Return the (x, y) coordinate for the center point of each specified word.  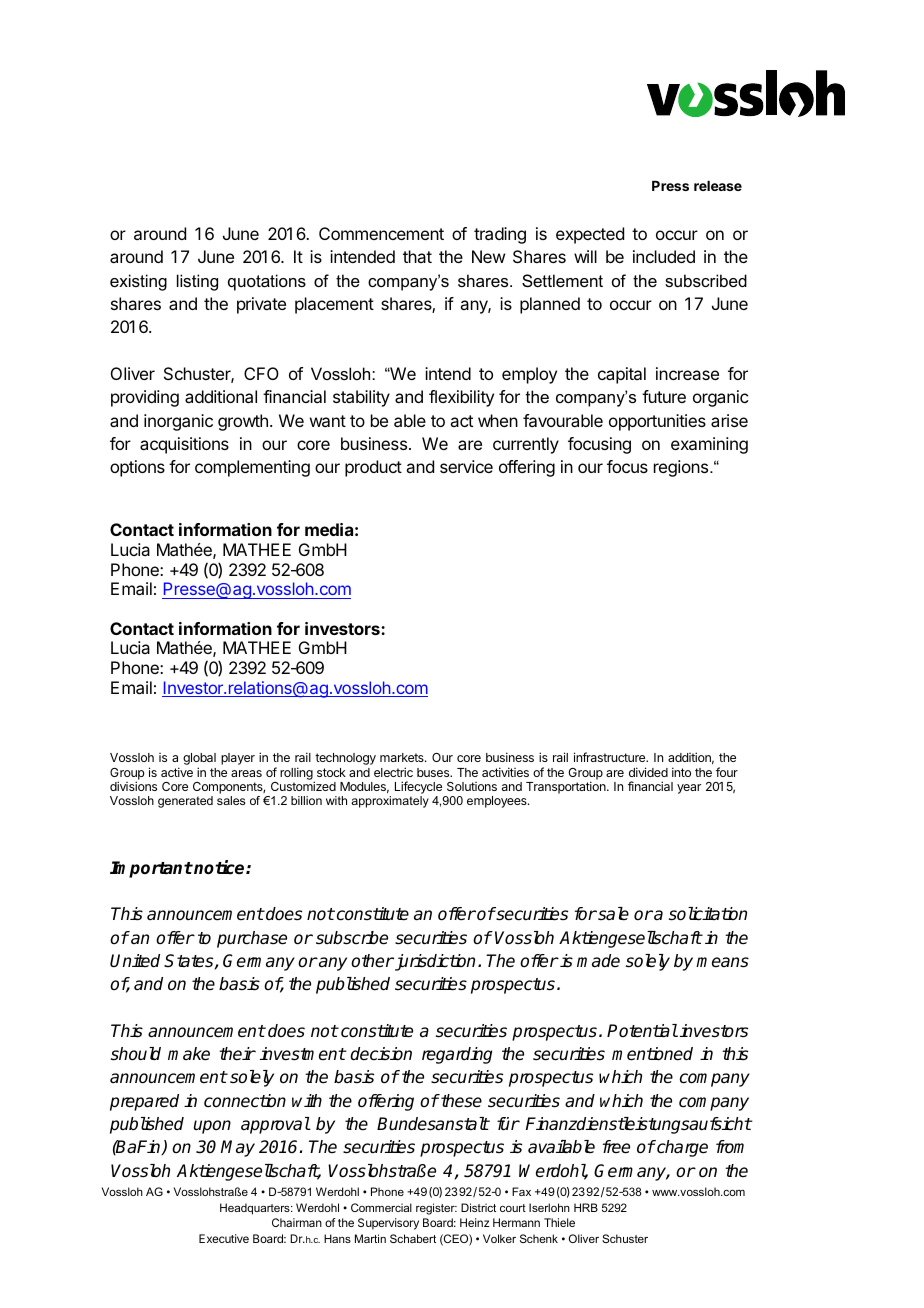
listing (197, 282)
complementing (252, 468)
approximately (390, 802)
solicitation (708, 914)
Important (151, 869)
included (664, 256)
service (466, 466)
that (417, 256)
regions (681, 468)
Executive (224, 1238)
